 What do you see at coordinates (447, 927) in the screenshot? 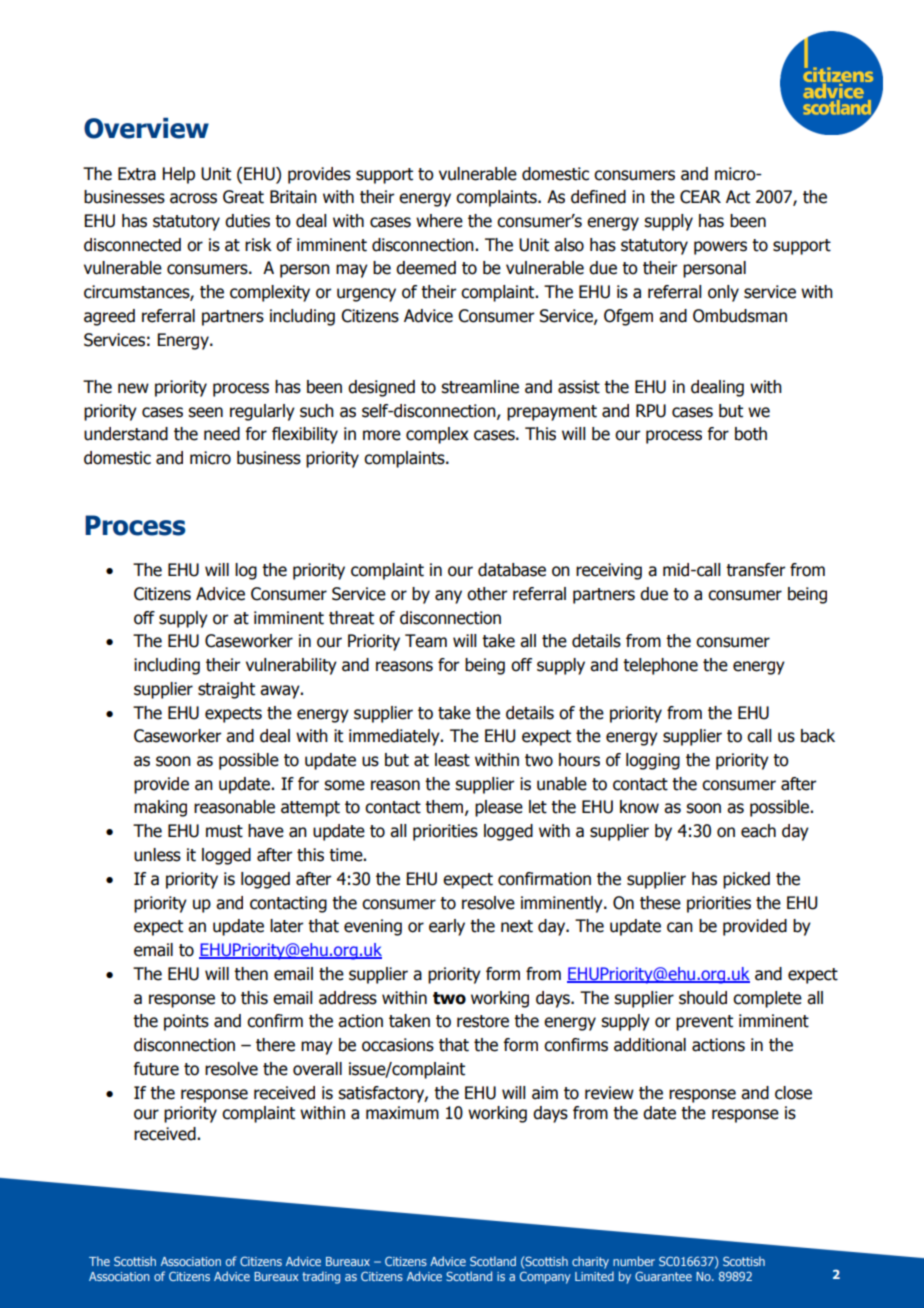
I see `early` at bounding box center [447, 927].
